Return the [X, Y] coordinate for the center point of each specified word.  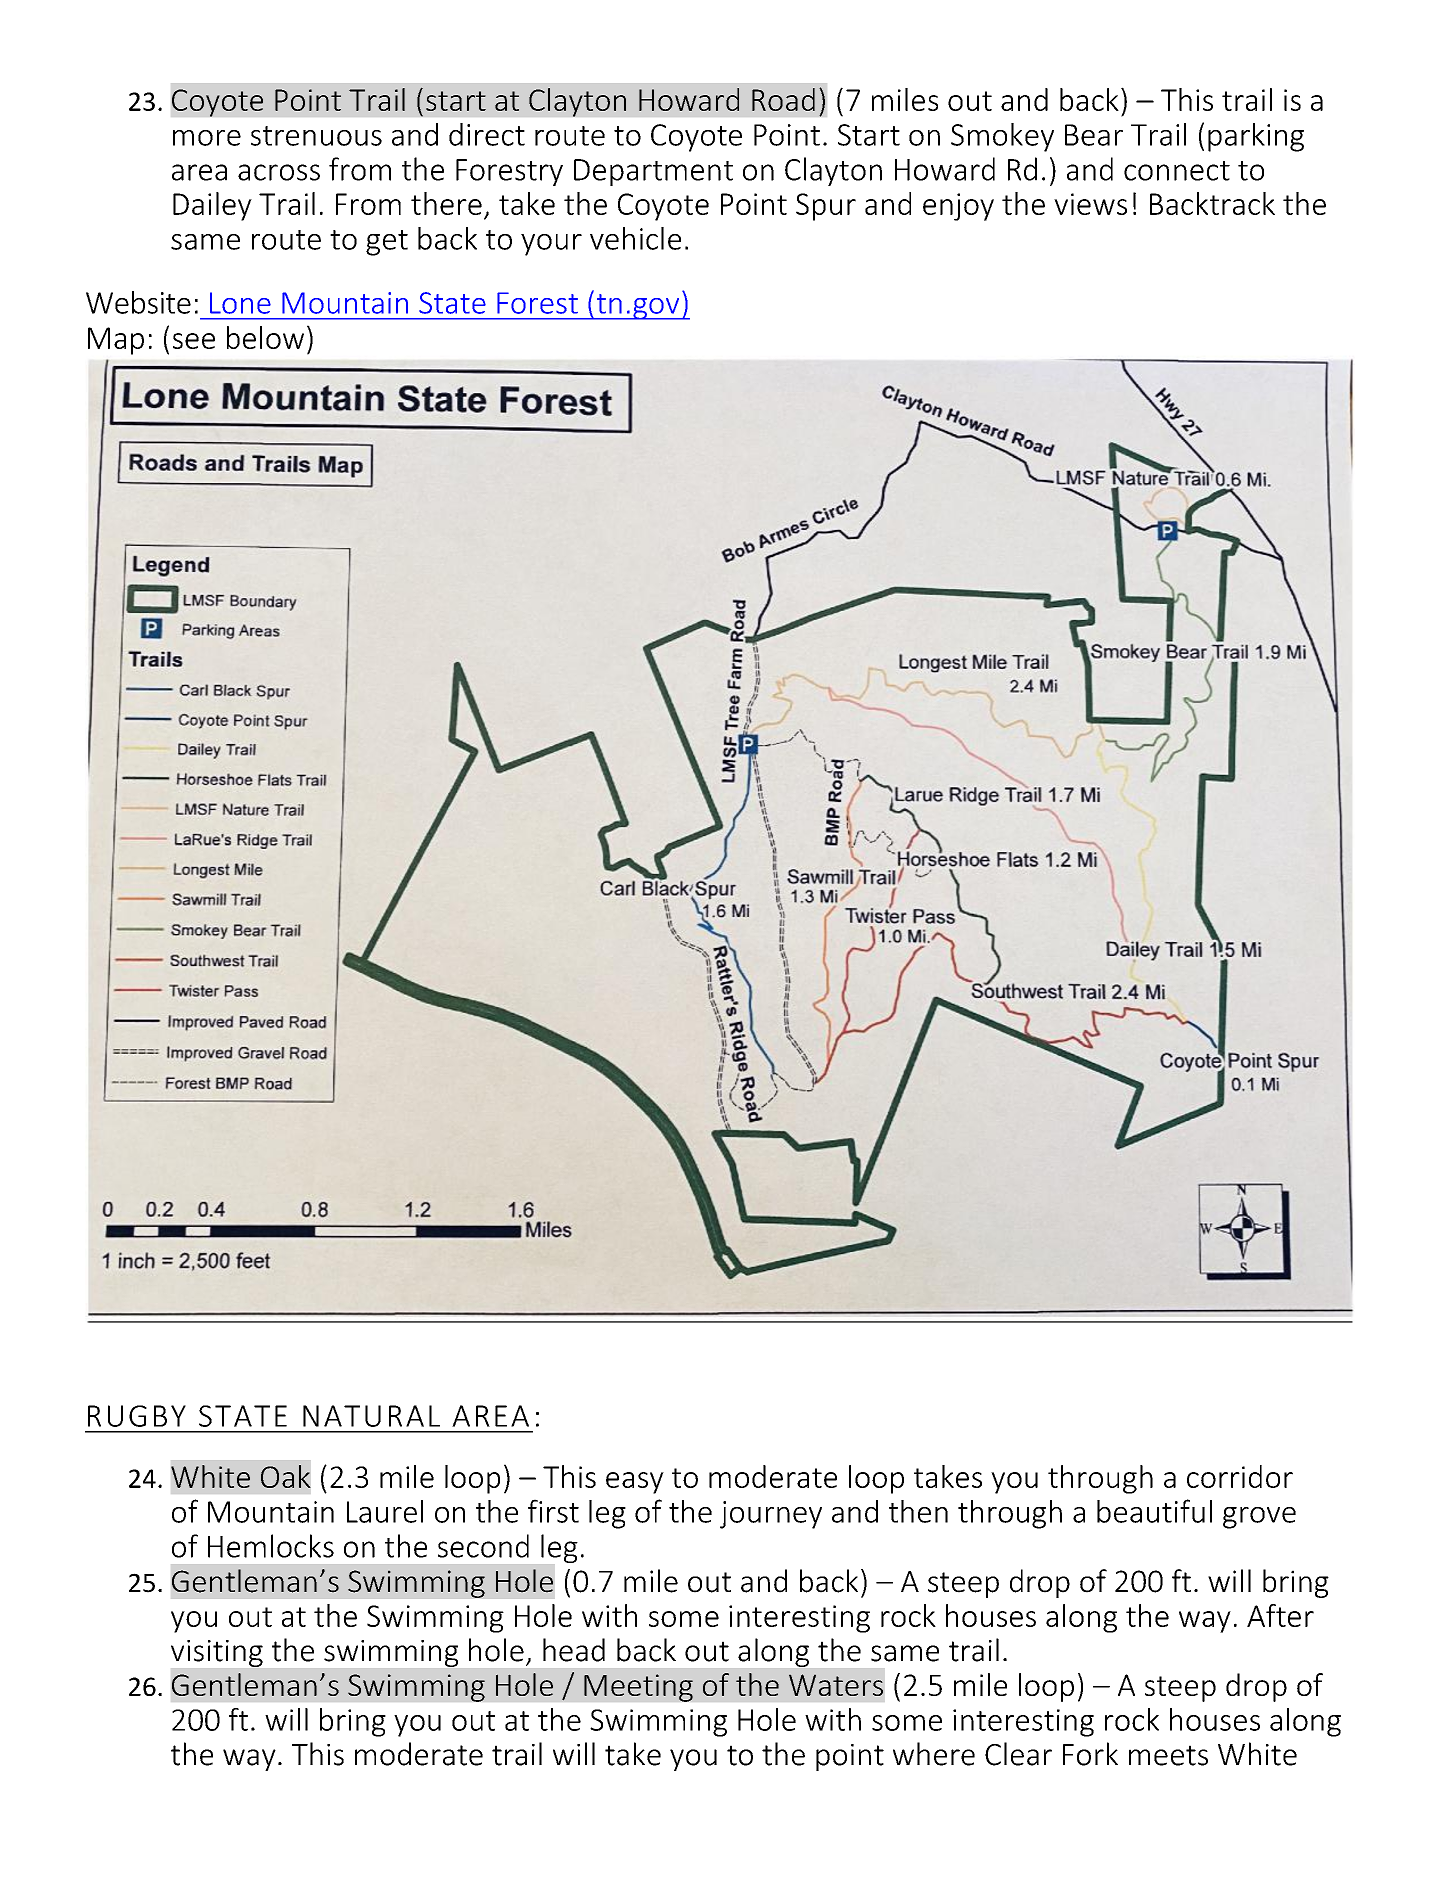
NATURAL [371, 1416]
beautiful [1154, 1511]
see [194, 341]
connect [1177, 171]
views [1090, 204]
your [551, 245]
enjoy [958, 207]
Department [653, 172]
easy [635, 1483]
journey [771, 1515]
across [279, 172]
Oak [286, 1476]
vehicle [635, 238]
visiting [217, 1653]
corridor [1240, 1476]
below [265, 337]
